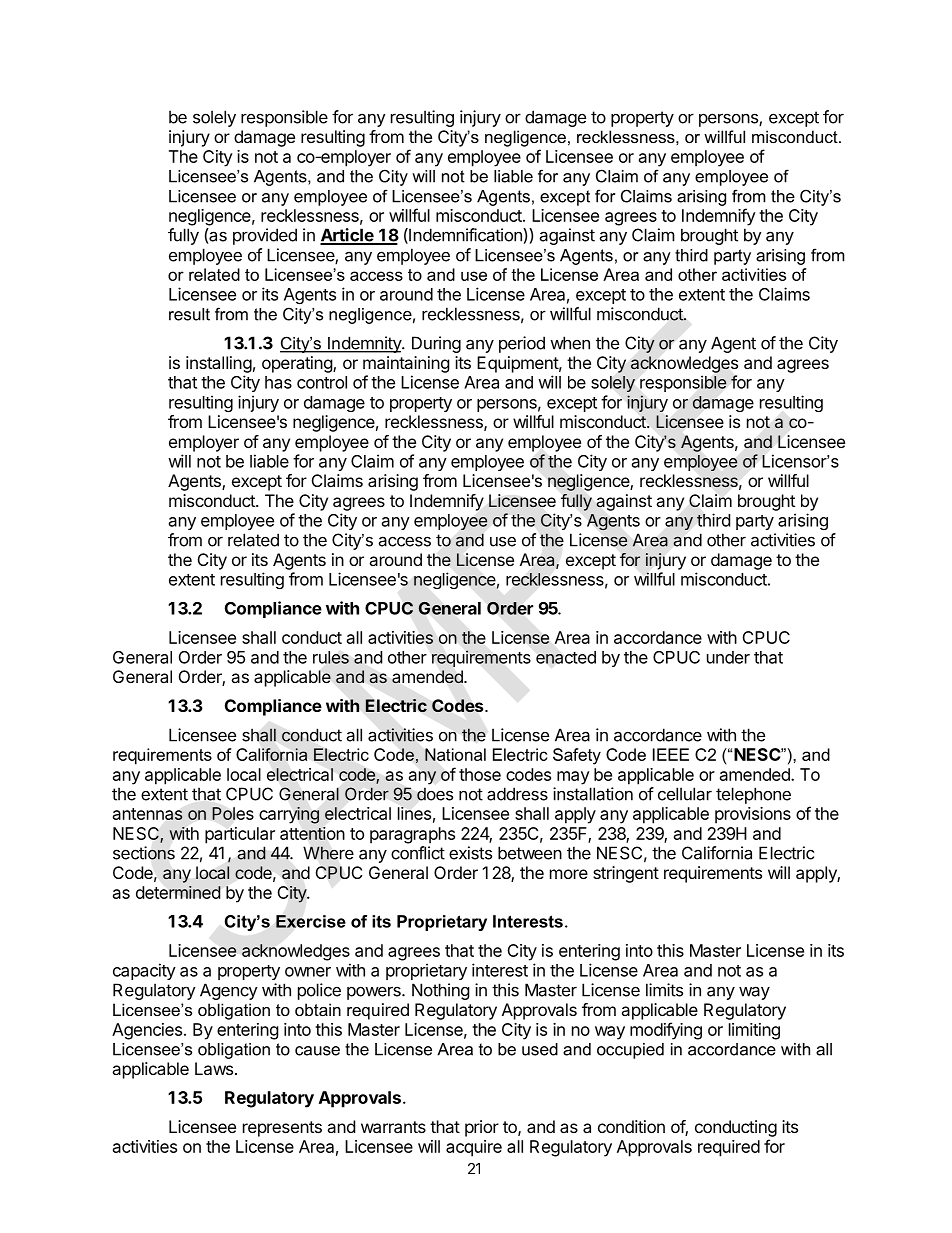 This document has height=1233, width=952. I want to click on when, so click(570, 343).
